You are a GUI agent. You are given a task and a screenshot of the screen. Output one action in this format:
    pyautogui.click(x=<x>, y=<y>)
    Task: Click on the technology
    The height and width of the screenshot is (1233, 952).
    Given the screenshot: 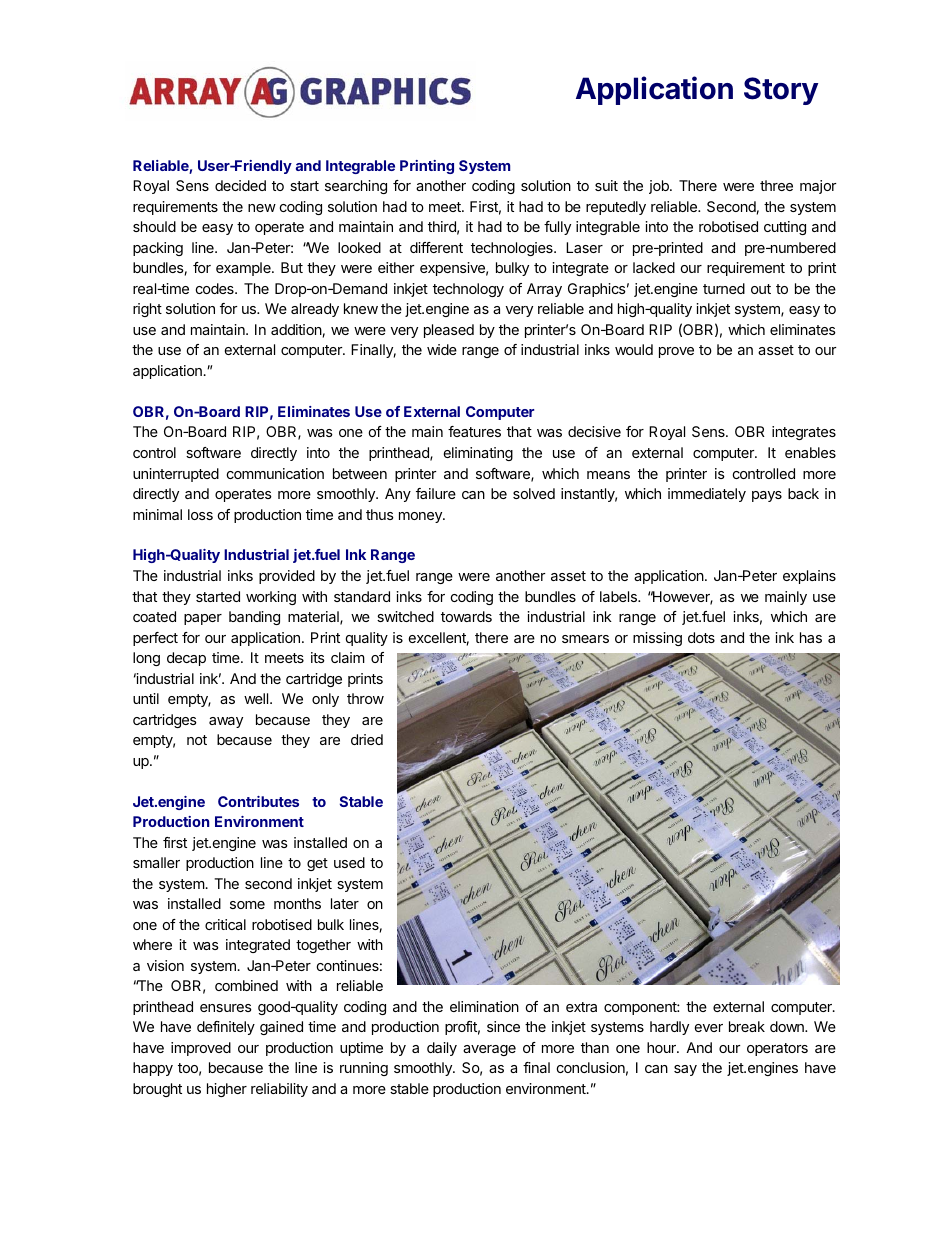 What is the action you would take?
    pyautogui.click(x=468, y=290)
